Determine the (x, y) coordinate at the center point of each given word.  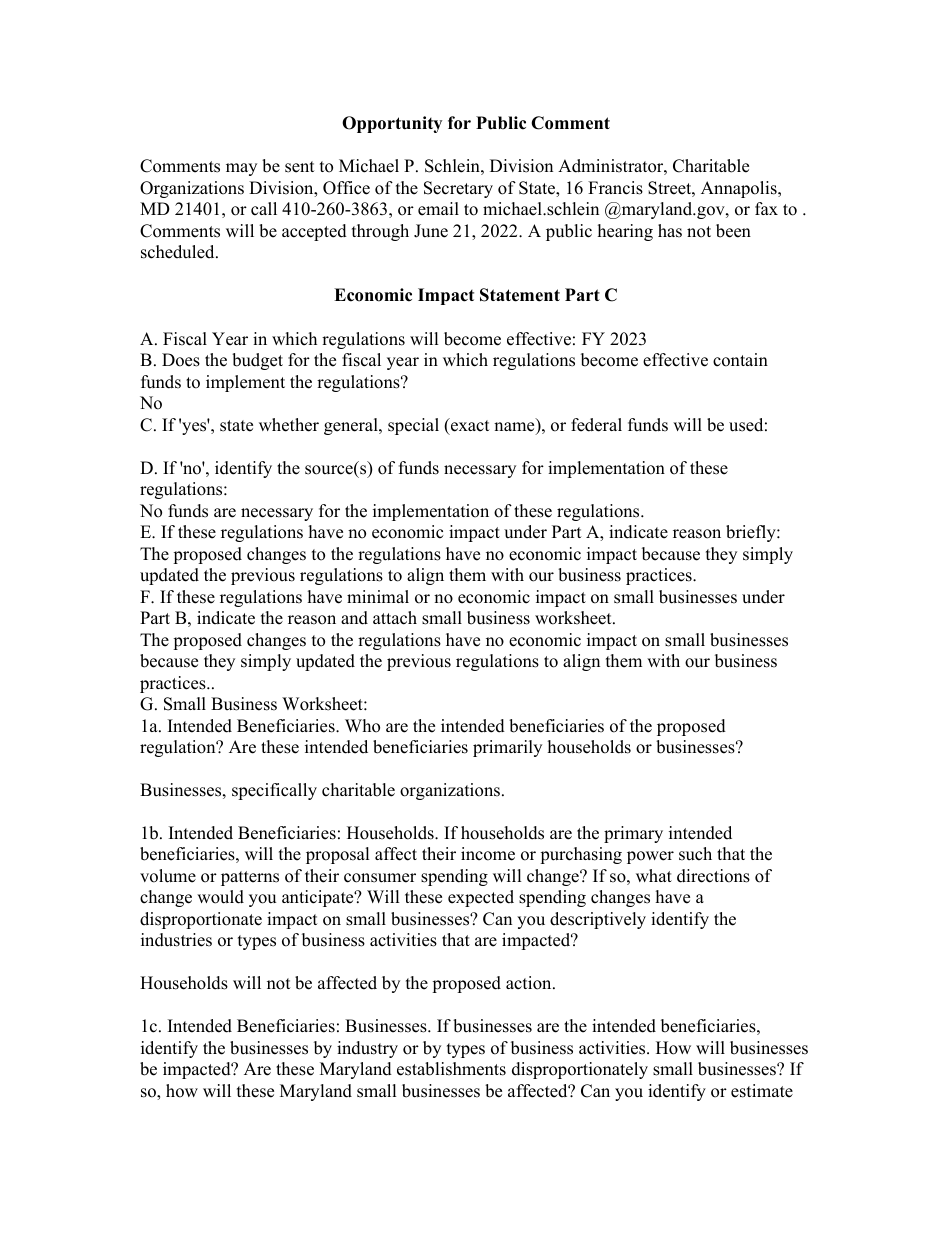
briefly (752, 533)
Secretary (458, 189)
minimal (378, 596)
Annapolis (740, 189)
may (241, 169)
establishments (451, 1069)
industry (367, 1049)
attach (395, 618)
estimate (762, 1091)
